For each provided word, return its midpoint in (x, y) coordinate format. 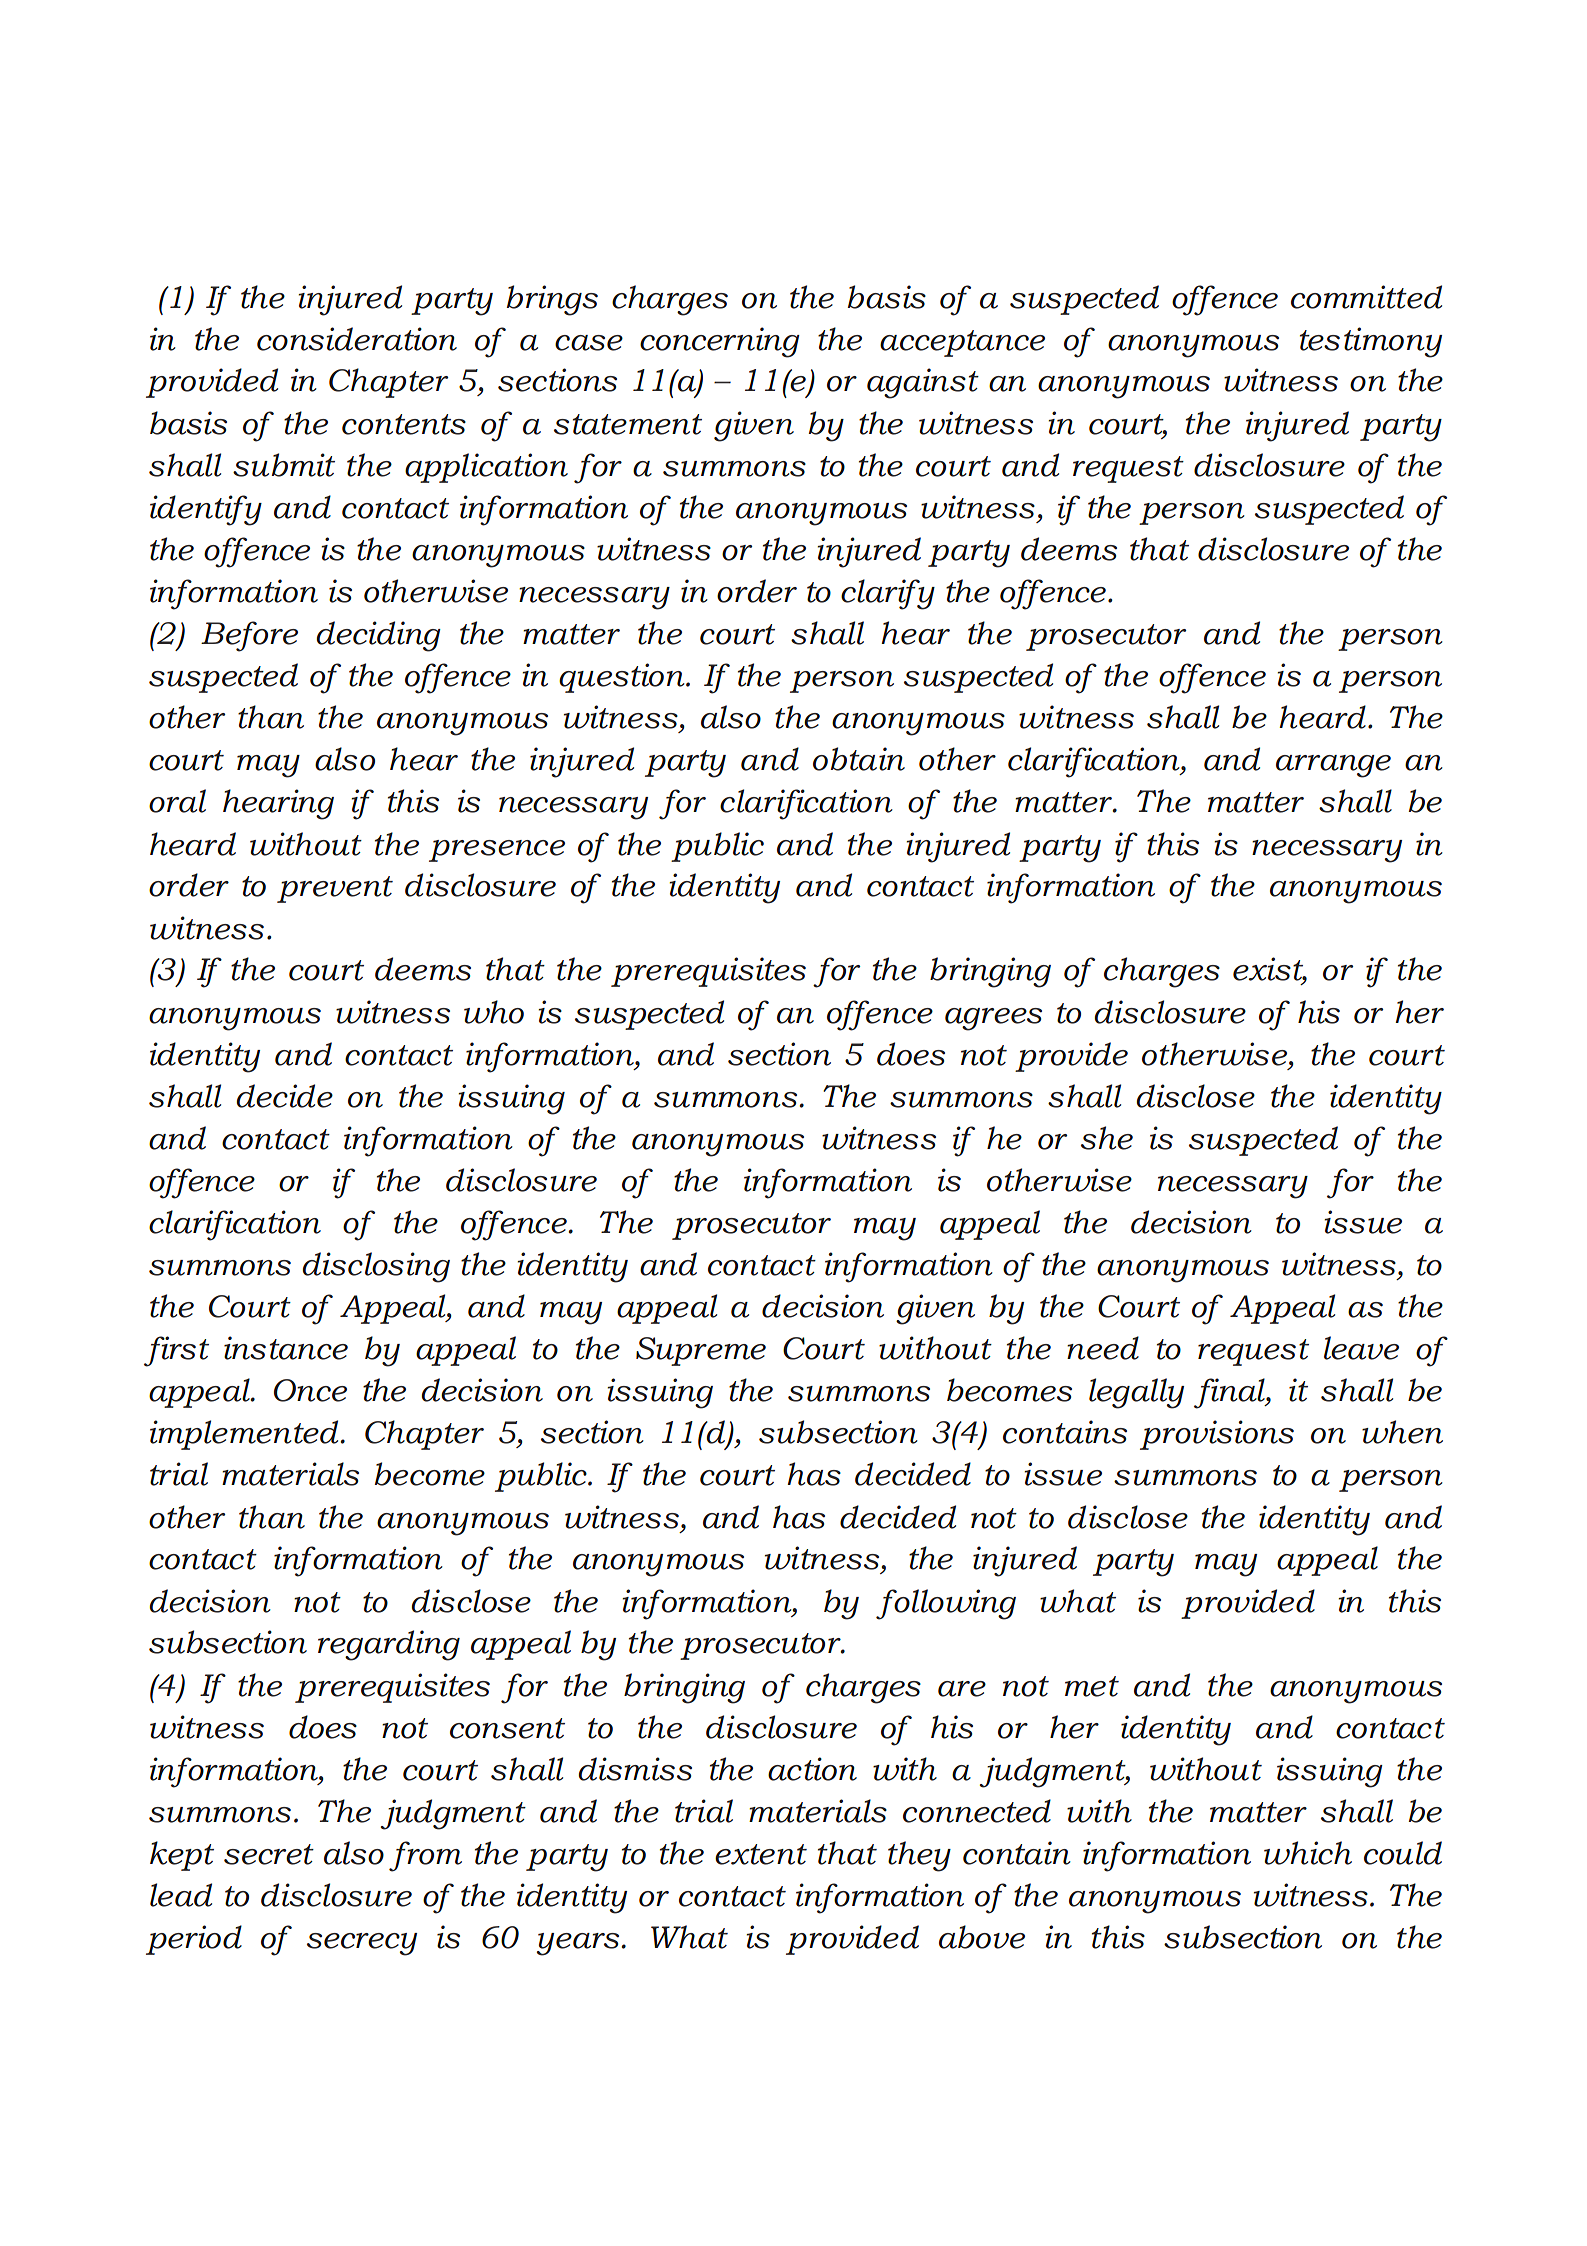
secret (269, 1854)
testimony (1371, 342)
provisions (1217, 1435)
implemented (245, 1435)
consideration (357, 339)
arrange (1333, 766)
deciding (378, 636)
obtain (859, 759)
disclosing (376, 1267)
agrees (993, 1019)
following (946, 1604)
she (1107, 1138)
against (923, 383)
